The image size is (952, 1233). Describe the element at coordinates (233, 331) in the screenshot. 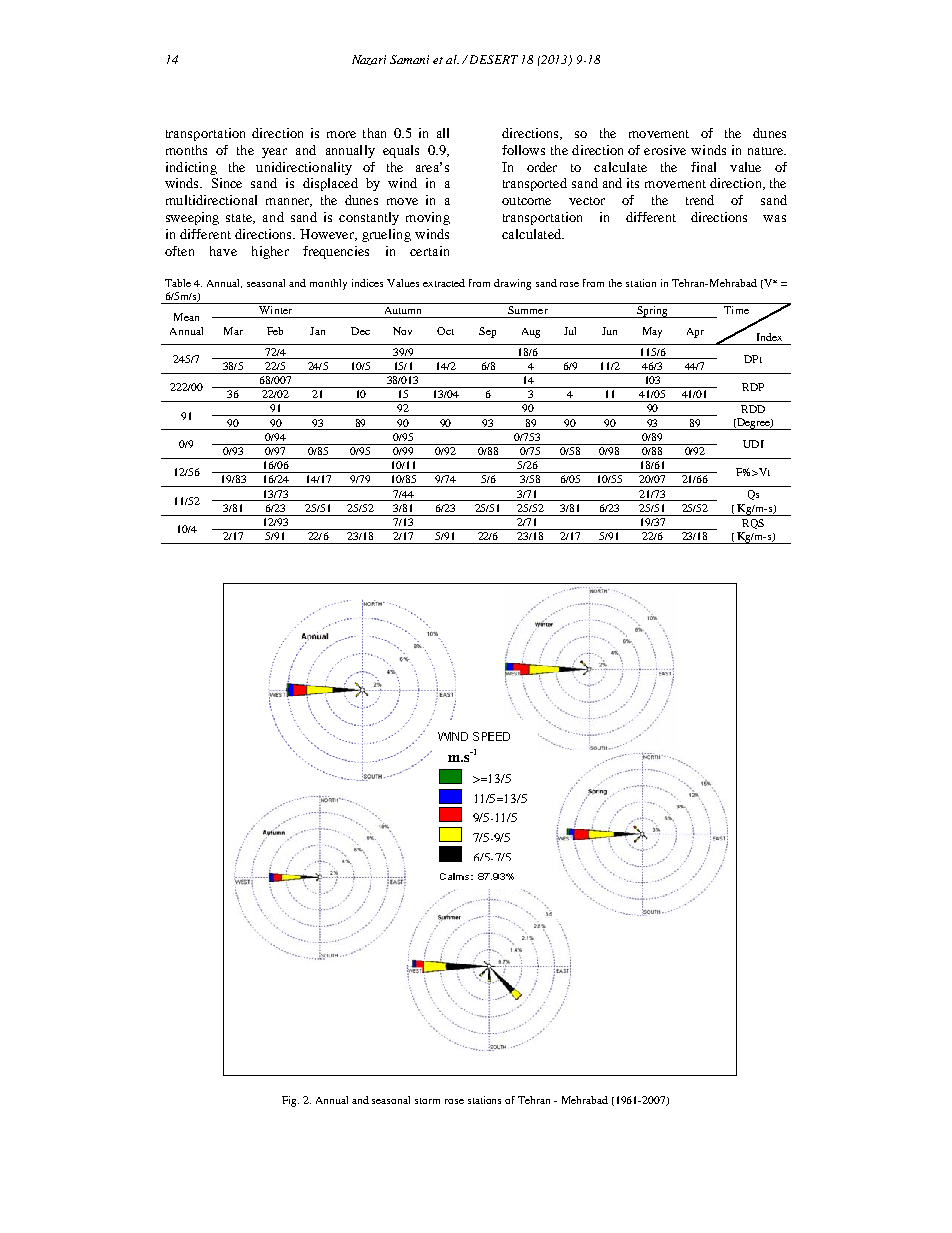

I see `Mar` at that location.
